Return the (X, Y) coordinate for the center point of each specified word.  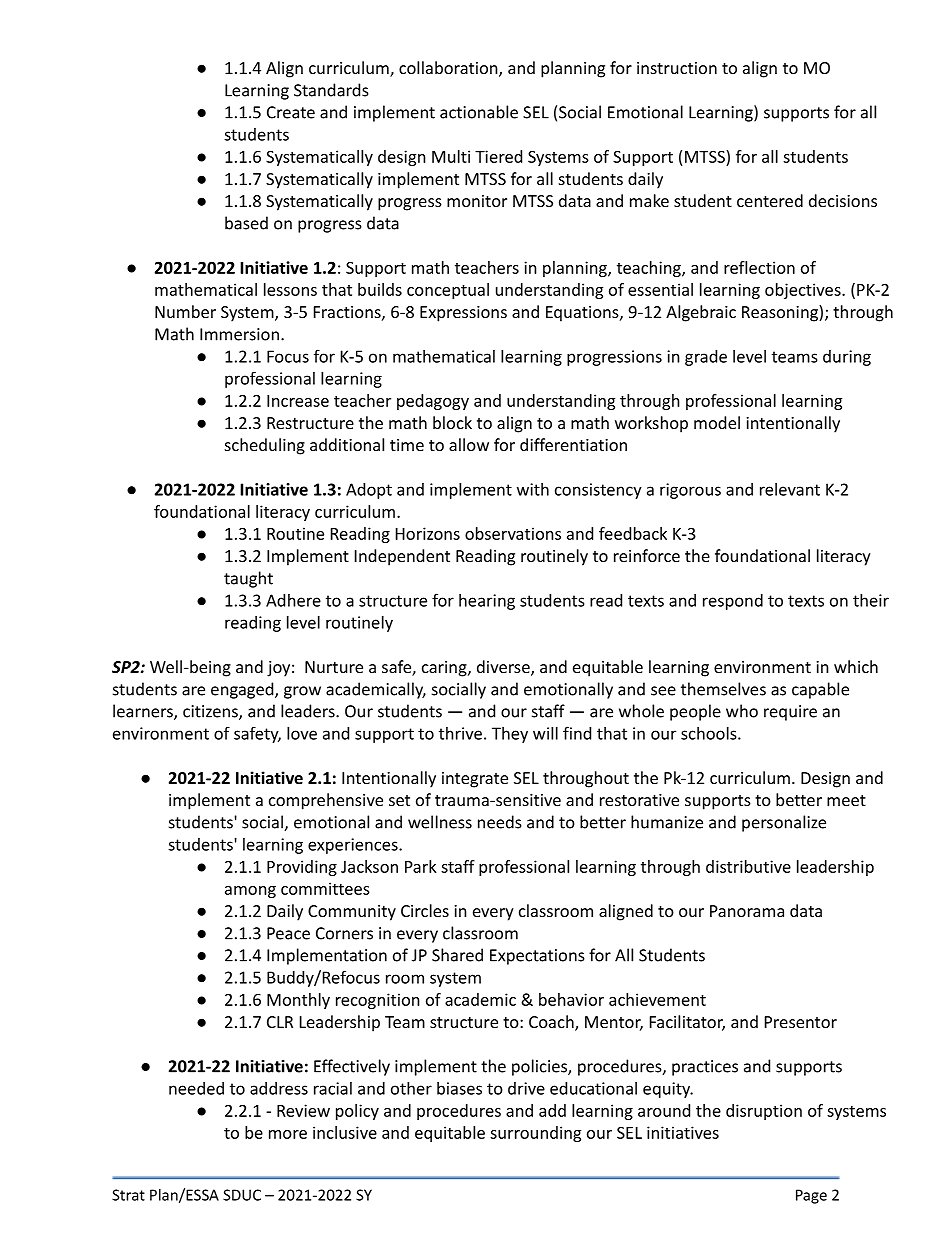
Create (291, 112)
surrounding (535, 1134)
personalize (784, 823)
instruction (677, 68)
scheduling (265, 446)
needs (500, 822)
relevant (790, 489)
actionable (479, 112)
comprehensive (326, 801)
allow (469, 444)
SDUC (242, 1195)
